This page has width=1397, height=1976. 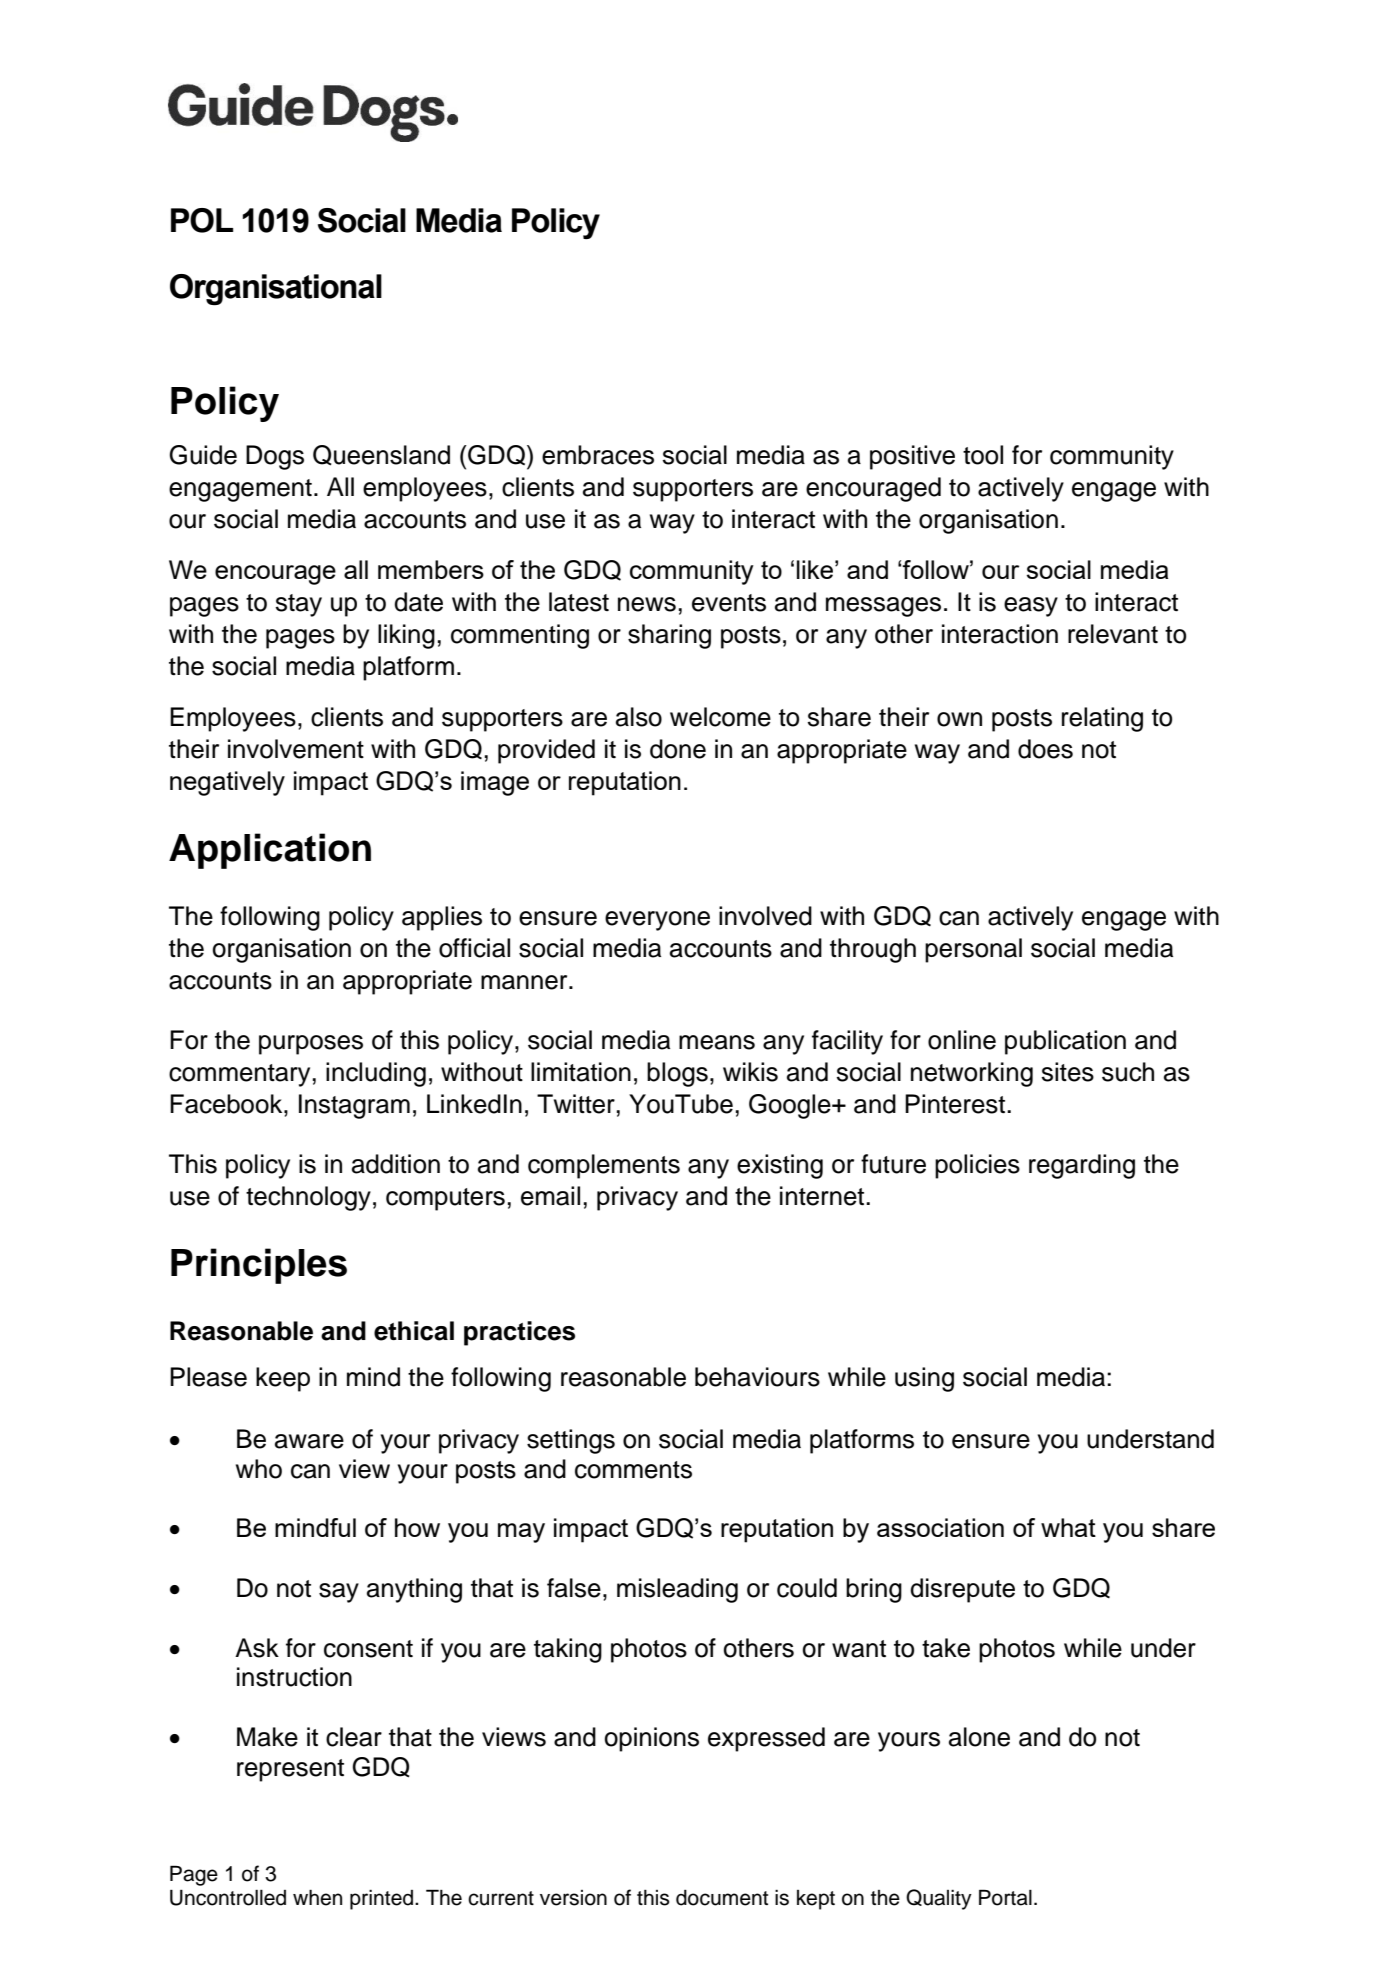 I want to click on when, so click(x=317, y=1898).
